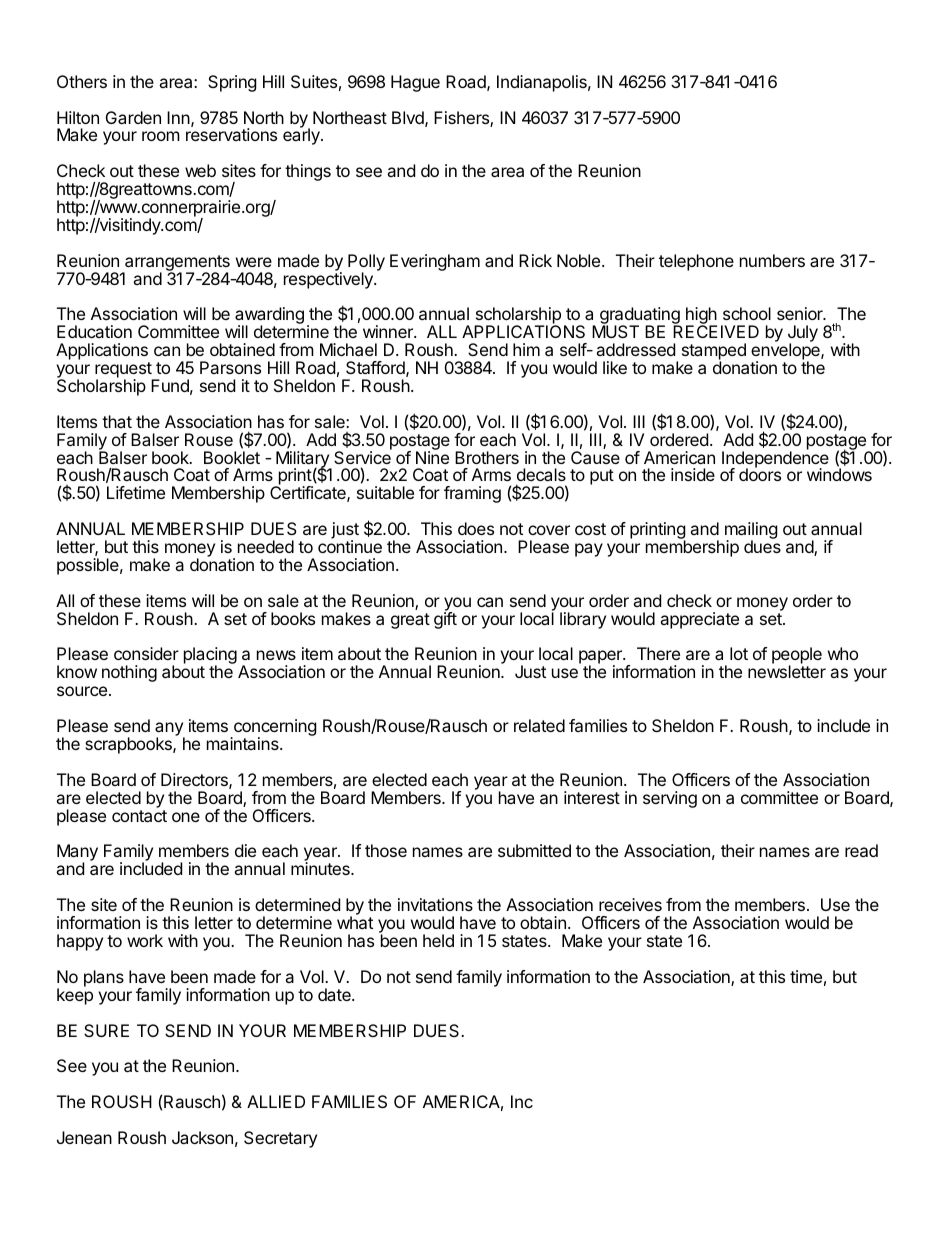 The image size is (952, 1233). Describe the element at coordinates (415, 83) in the image. I see `Hague` at that location.
